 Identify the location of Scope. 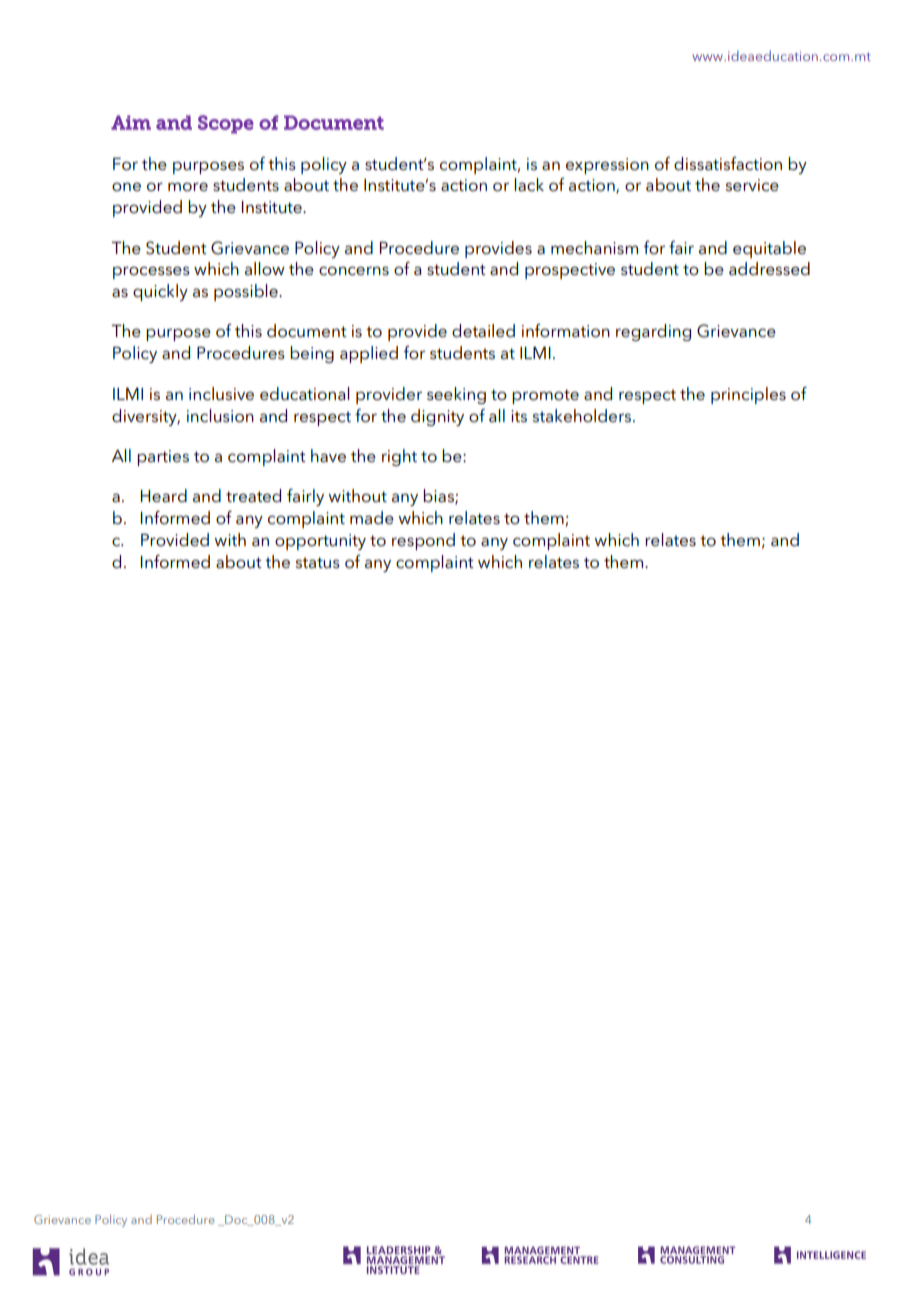
(226, 124).
